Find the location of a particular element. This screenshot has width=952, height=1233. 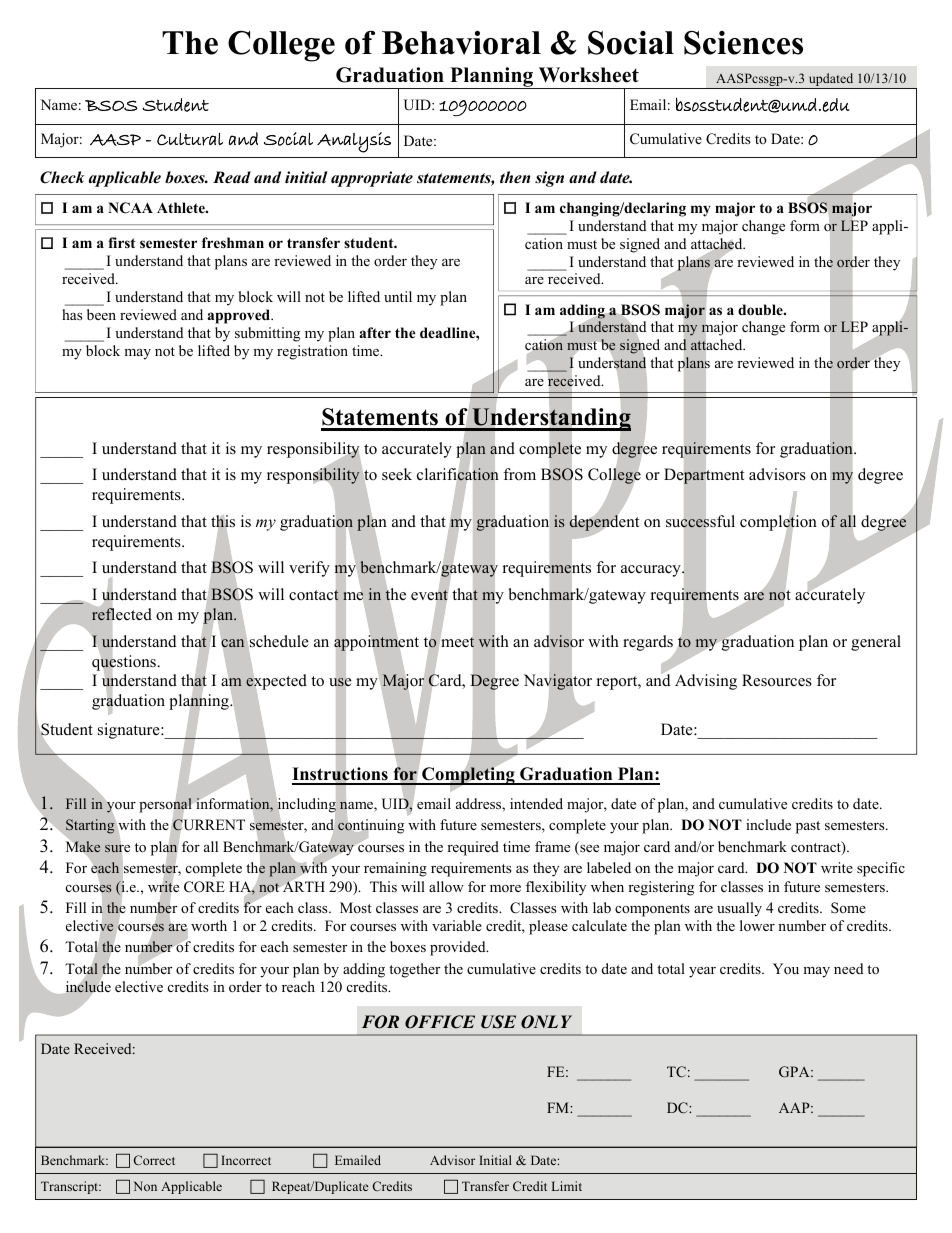

Non is located at coordinates (145, 1186).
